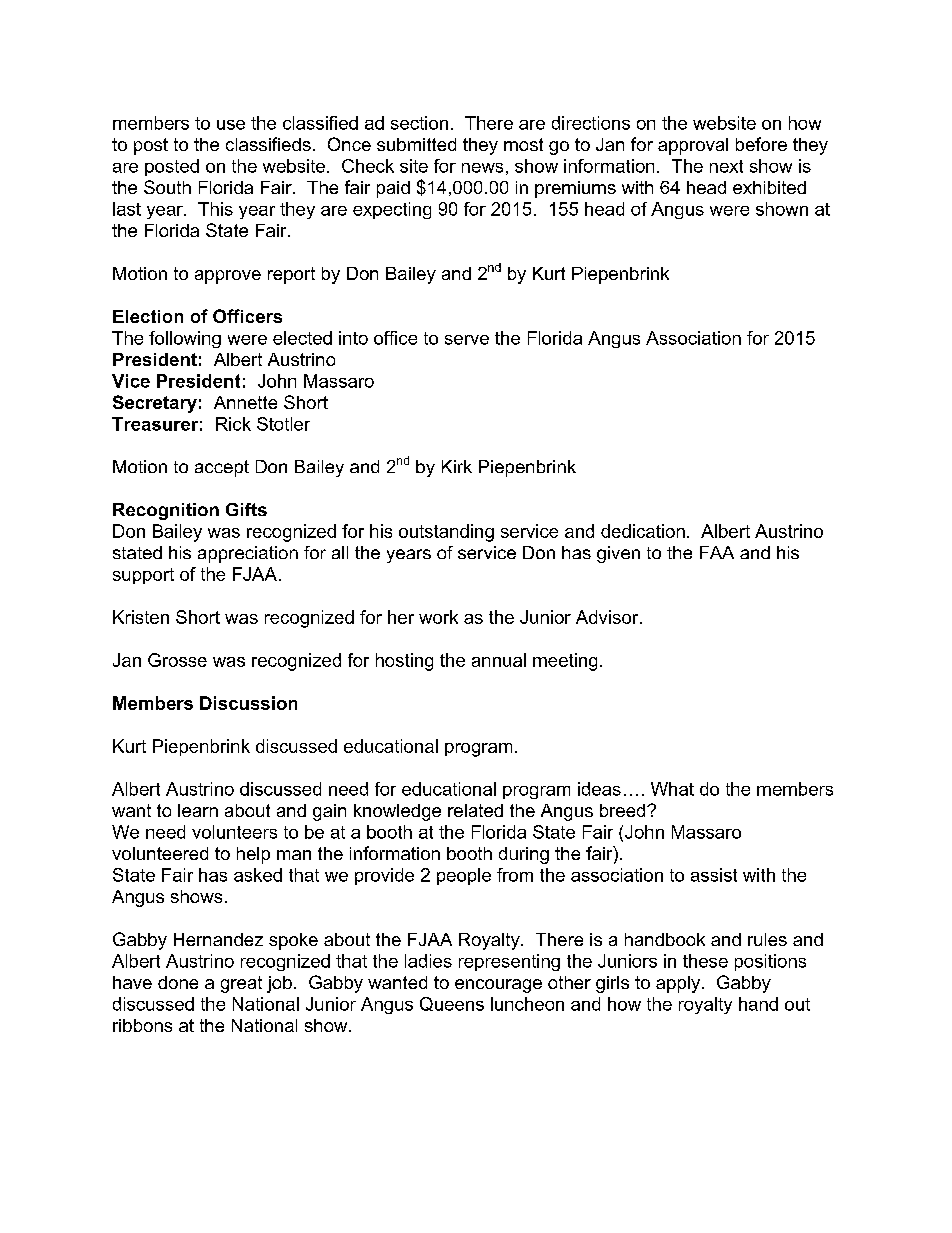 Image resolution: width=952 pixels, height=1233 pixels. I want to click on approval, so click(693, 146).
